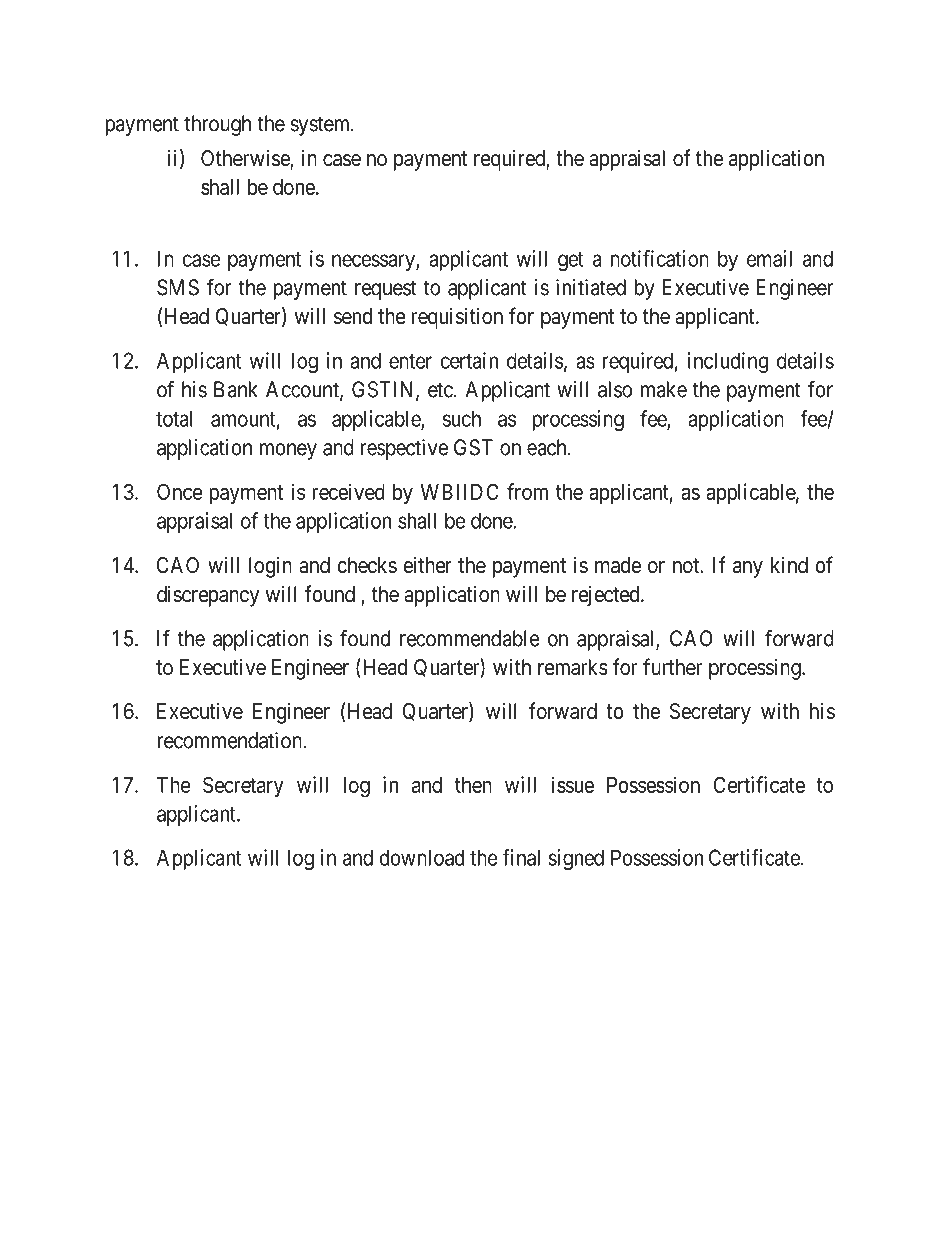  Describe the element at coordinates (230, 740) in the image. I see `recommendation` at that location.
